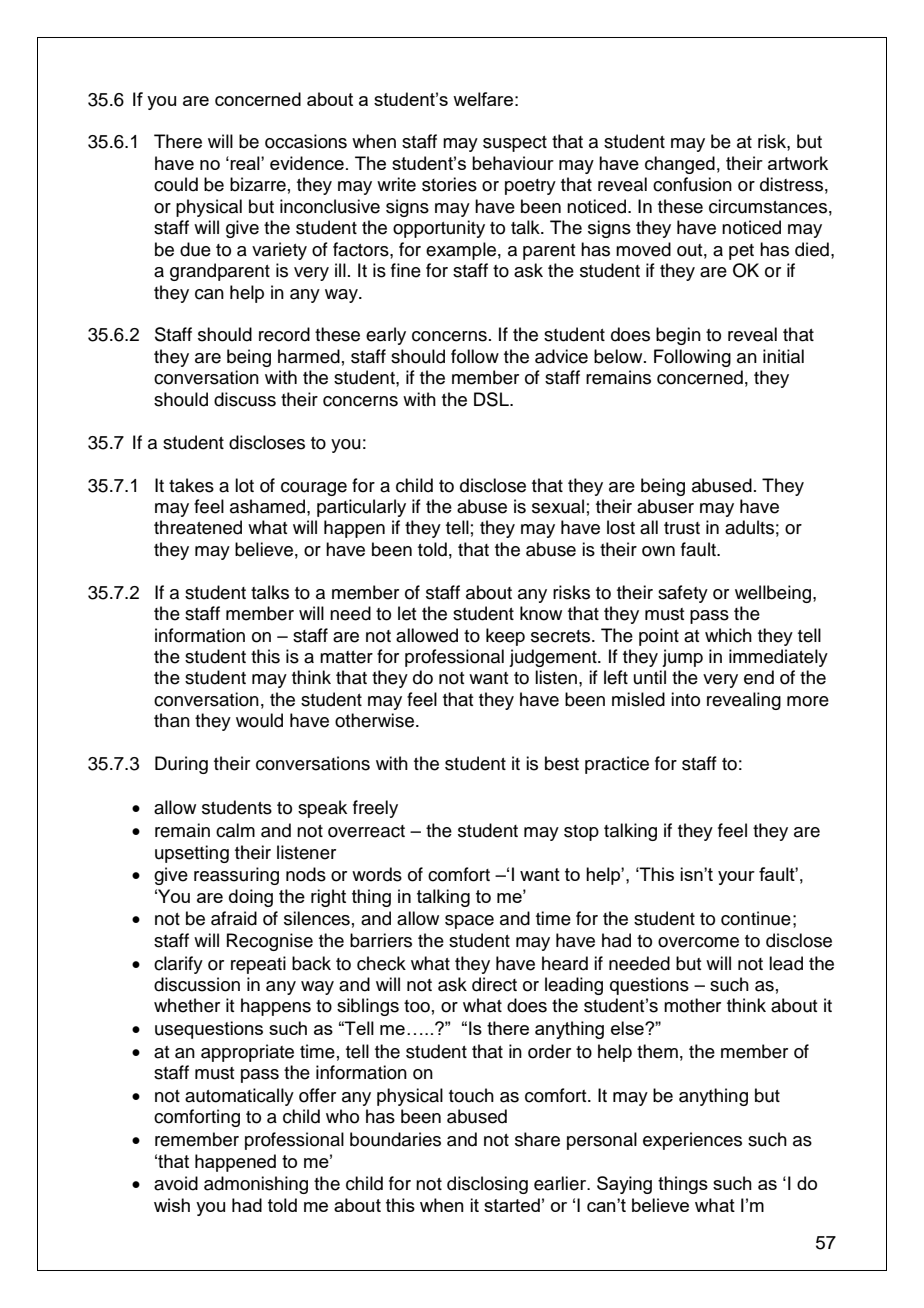 Image resolution: width=924 pixels, height=1308 pixels. Describe the element at coordinates (515, 144) in the screenshot. I see `suspect` at that location.
